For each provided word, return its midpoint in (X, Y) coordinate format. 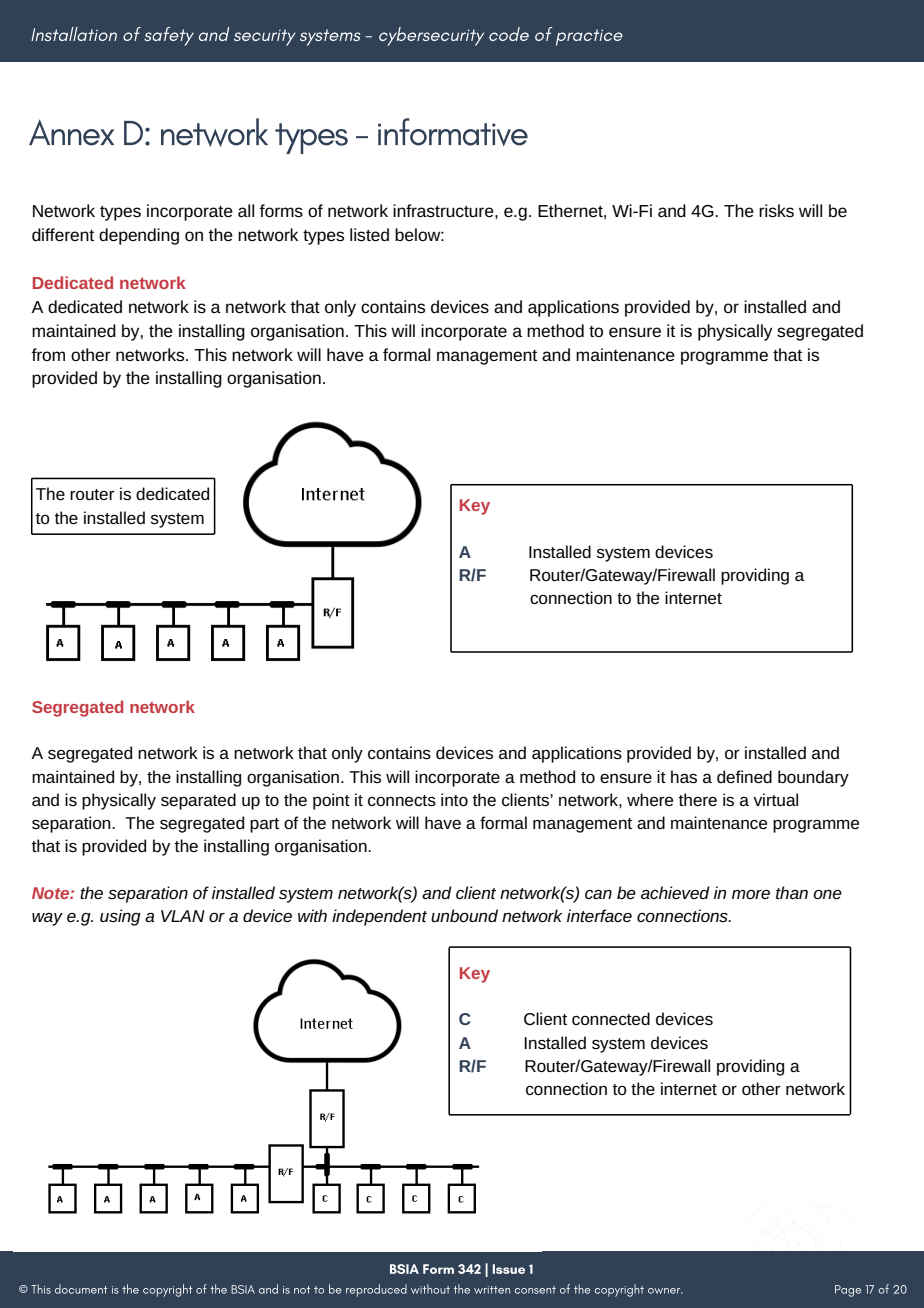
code (509, 34)
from (48, 354)
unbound (464, 915)
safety (169, 36)
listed (369, 234)
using (120, 917)
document (81, 1289)
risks (776, 210)
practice (589, 37)
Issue (509, 1269)
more (751, 894)
